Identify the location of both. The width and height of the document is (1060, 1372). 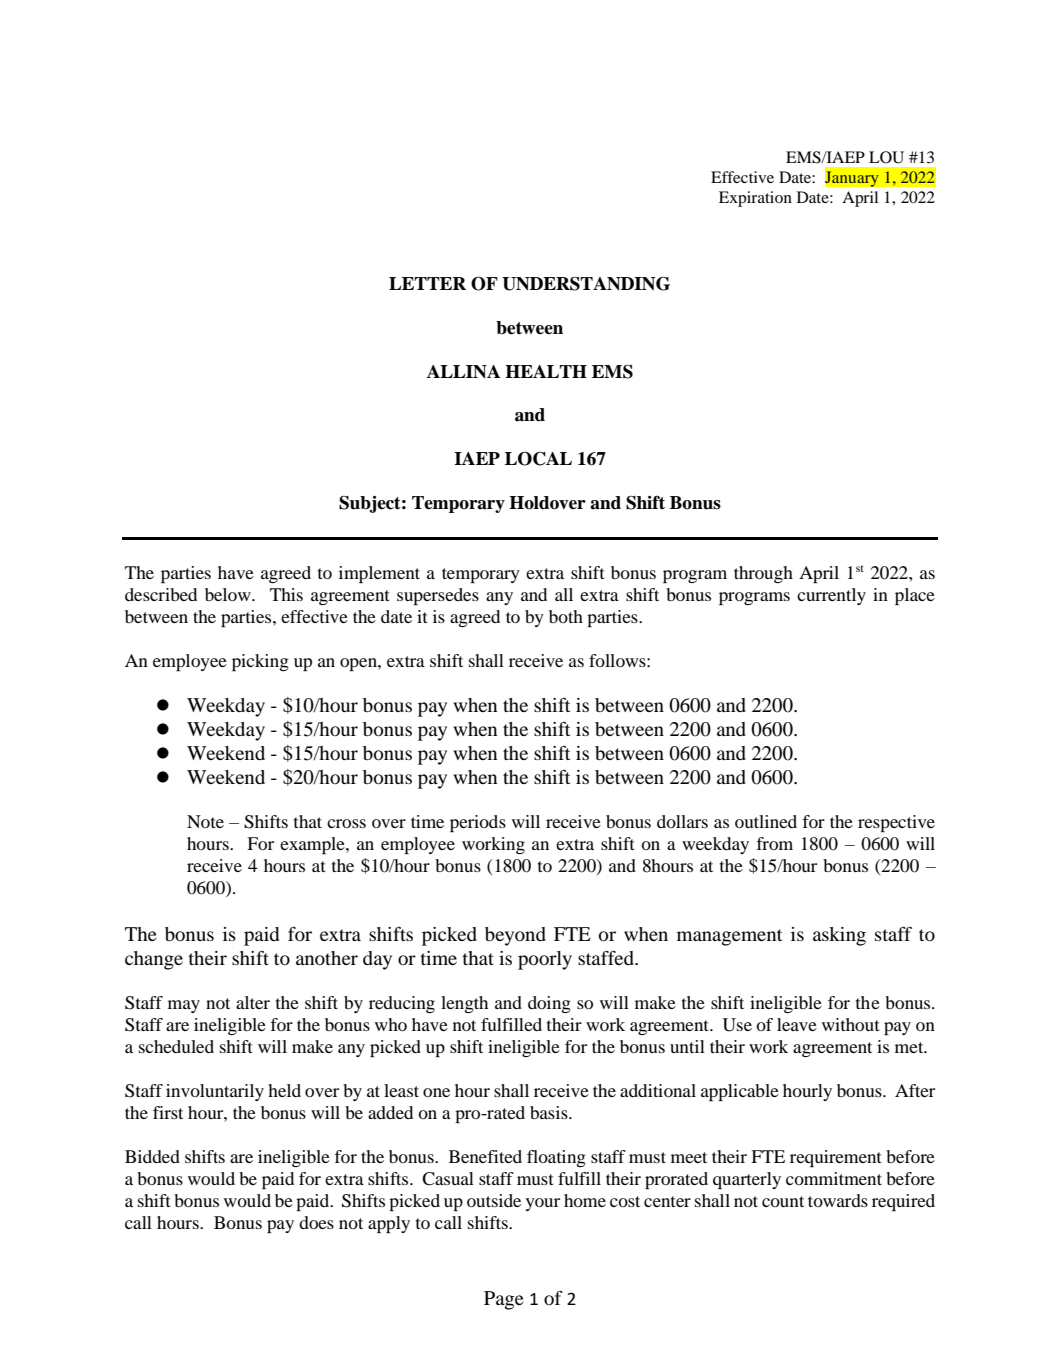
(566, 616).
